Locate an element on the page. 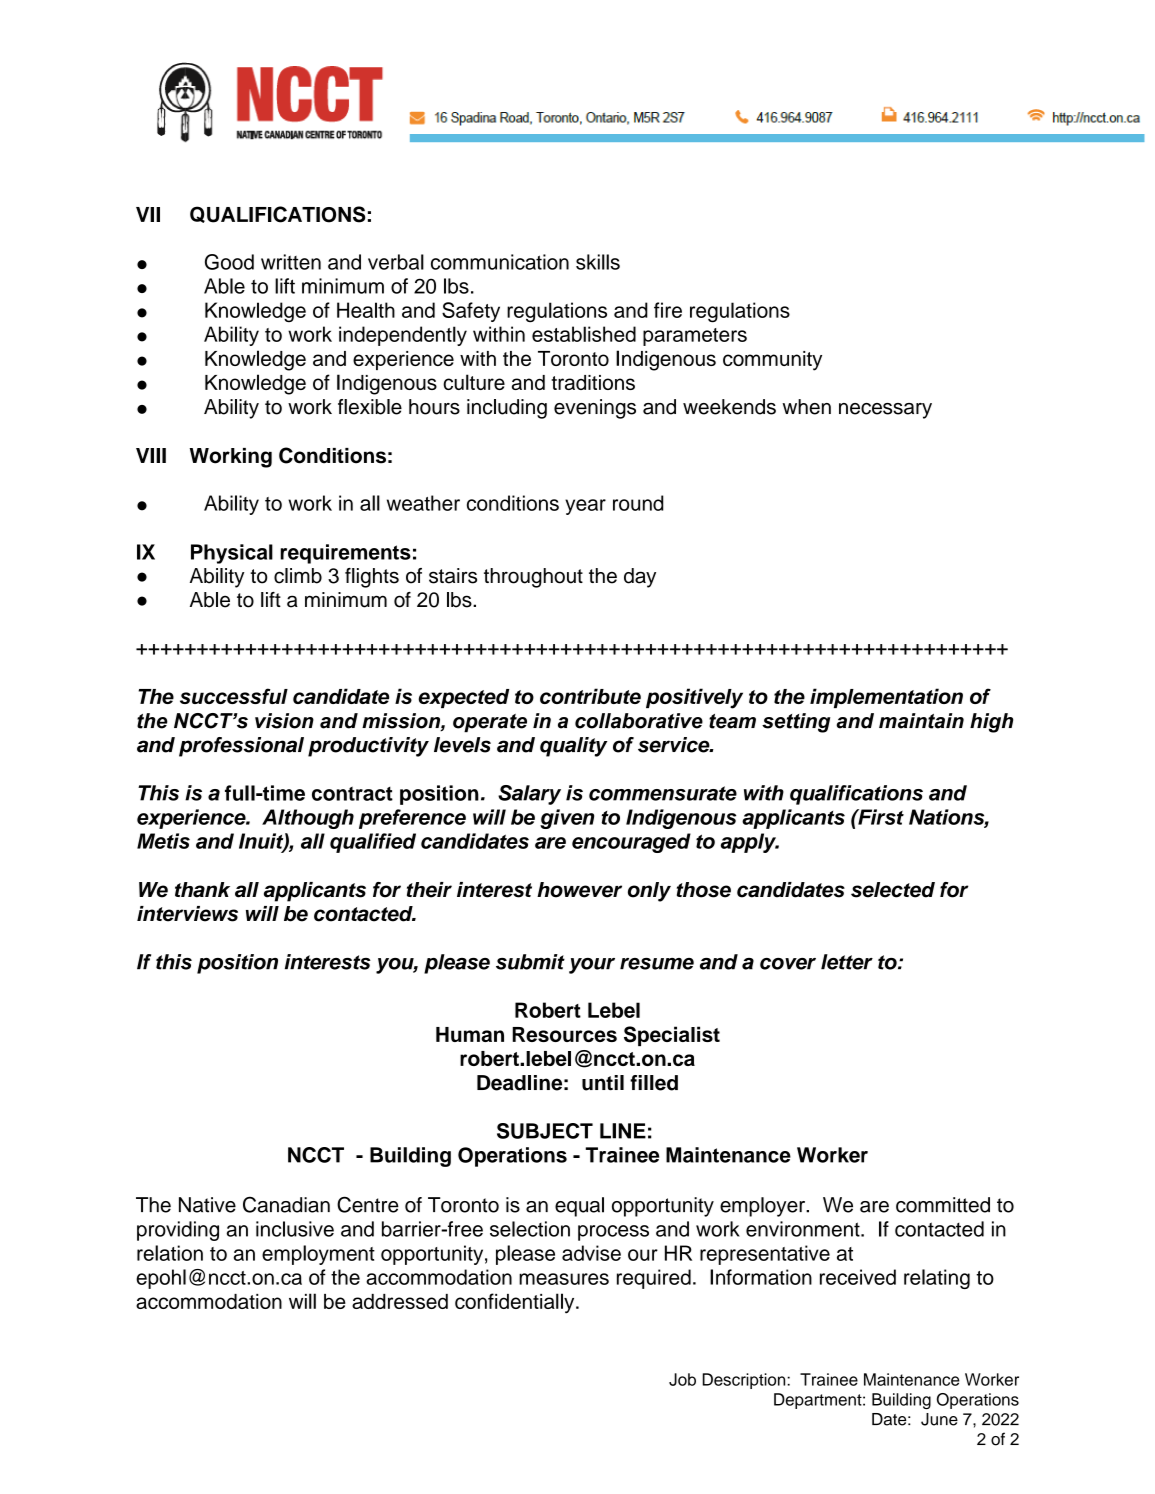 The image size is (1155, 1494). established is located at coordinates (584, 334).
